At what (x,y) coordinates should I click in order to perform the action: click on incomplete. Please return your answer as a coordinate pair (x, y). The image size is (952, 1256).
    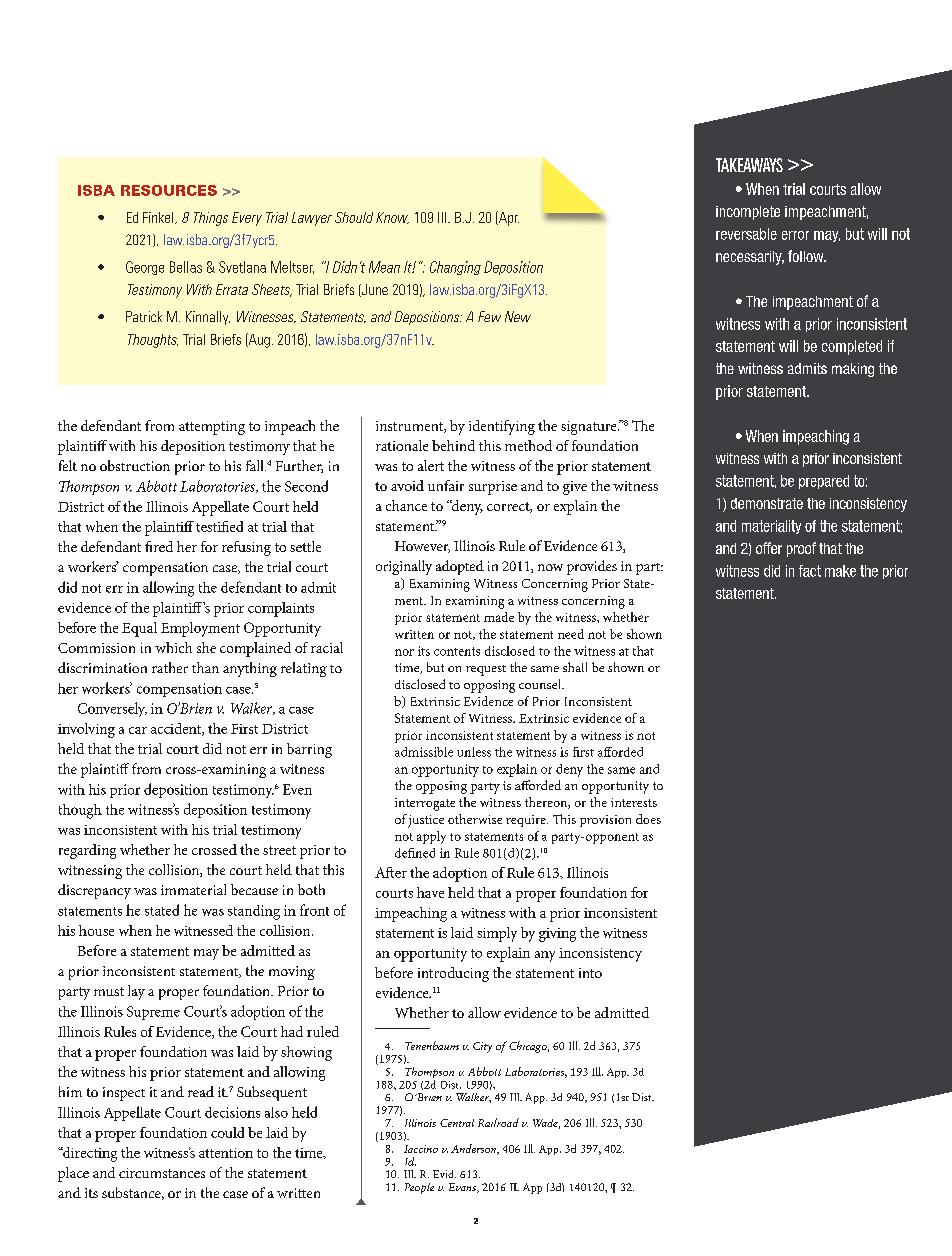
    Looking at the image, I should click on (748, 213).
